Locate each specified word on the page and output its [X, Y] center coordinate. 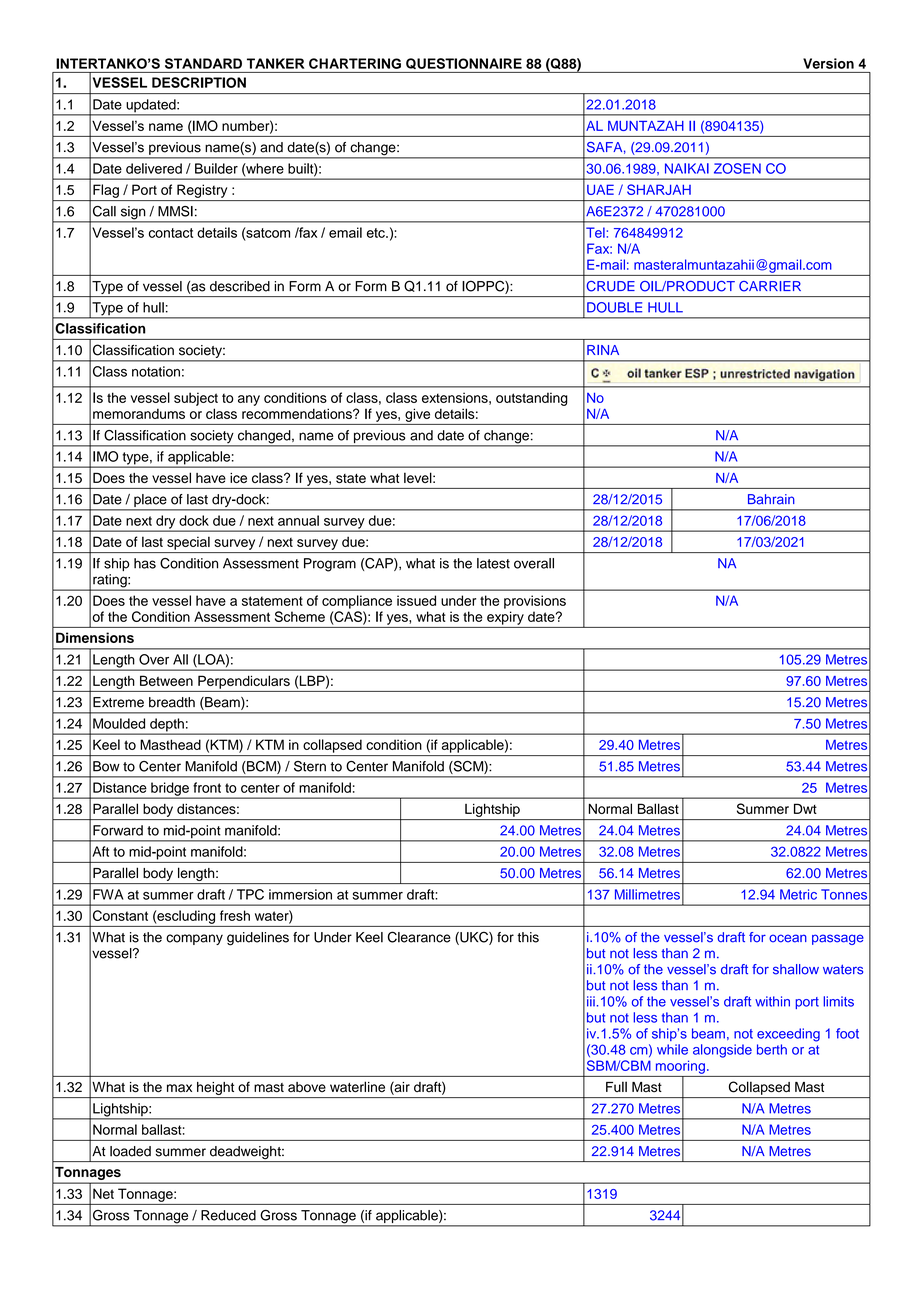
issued [416, 600]
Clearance [419, 937]
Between [166, 680]
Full [616, 1086]
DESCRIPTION [199, 82]
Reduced [228, 1215]
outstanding [532, 399]
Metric [798, 894]
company [194, 939]
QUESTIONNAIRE [464, 63]
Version [828, 63]
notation [156, 371]
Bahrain [771, 499]
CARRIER [770, 286]
